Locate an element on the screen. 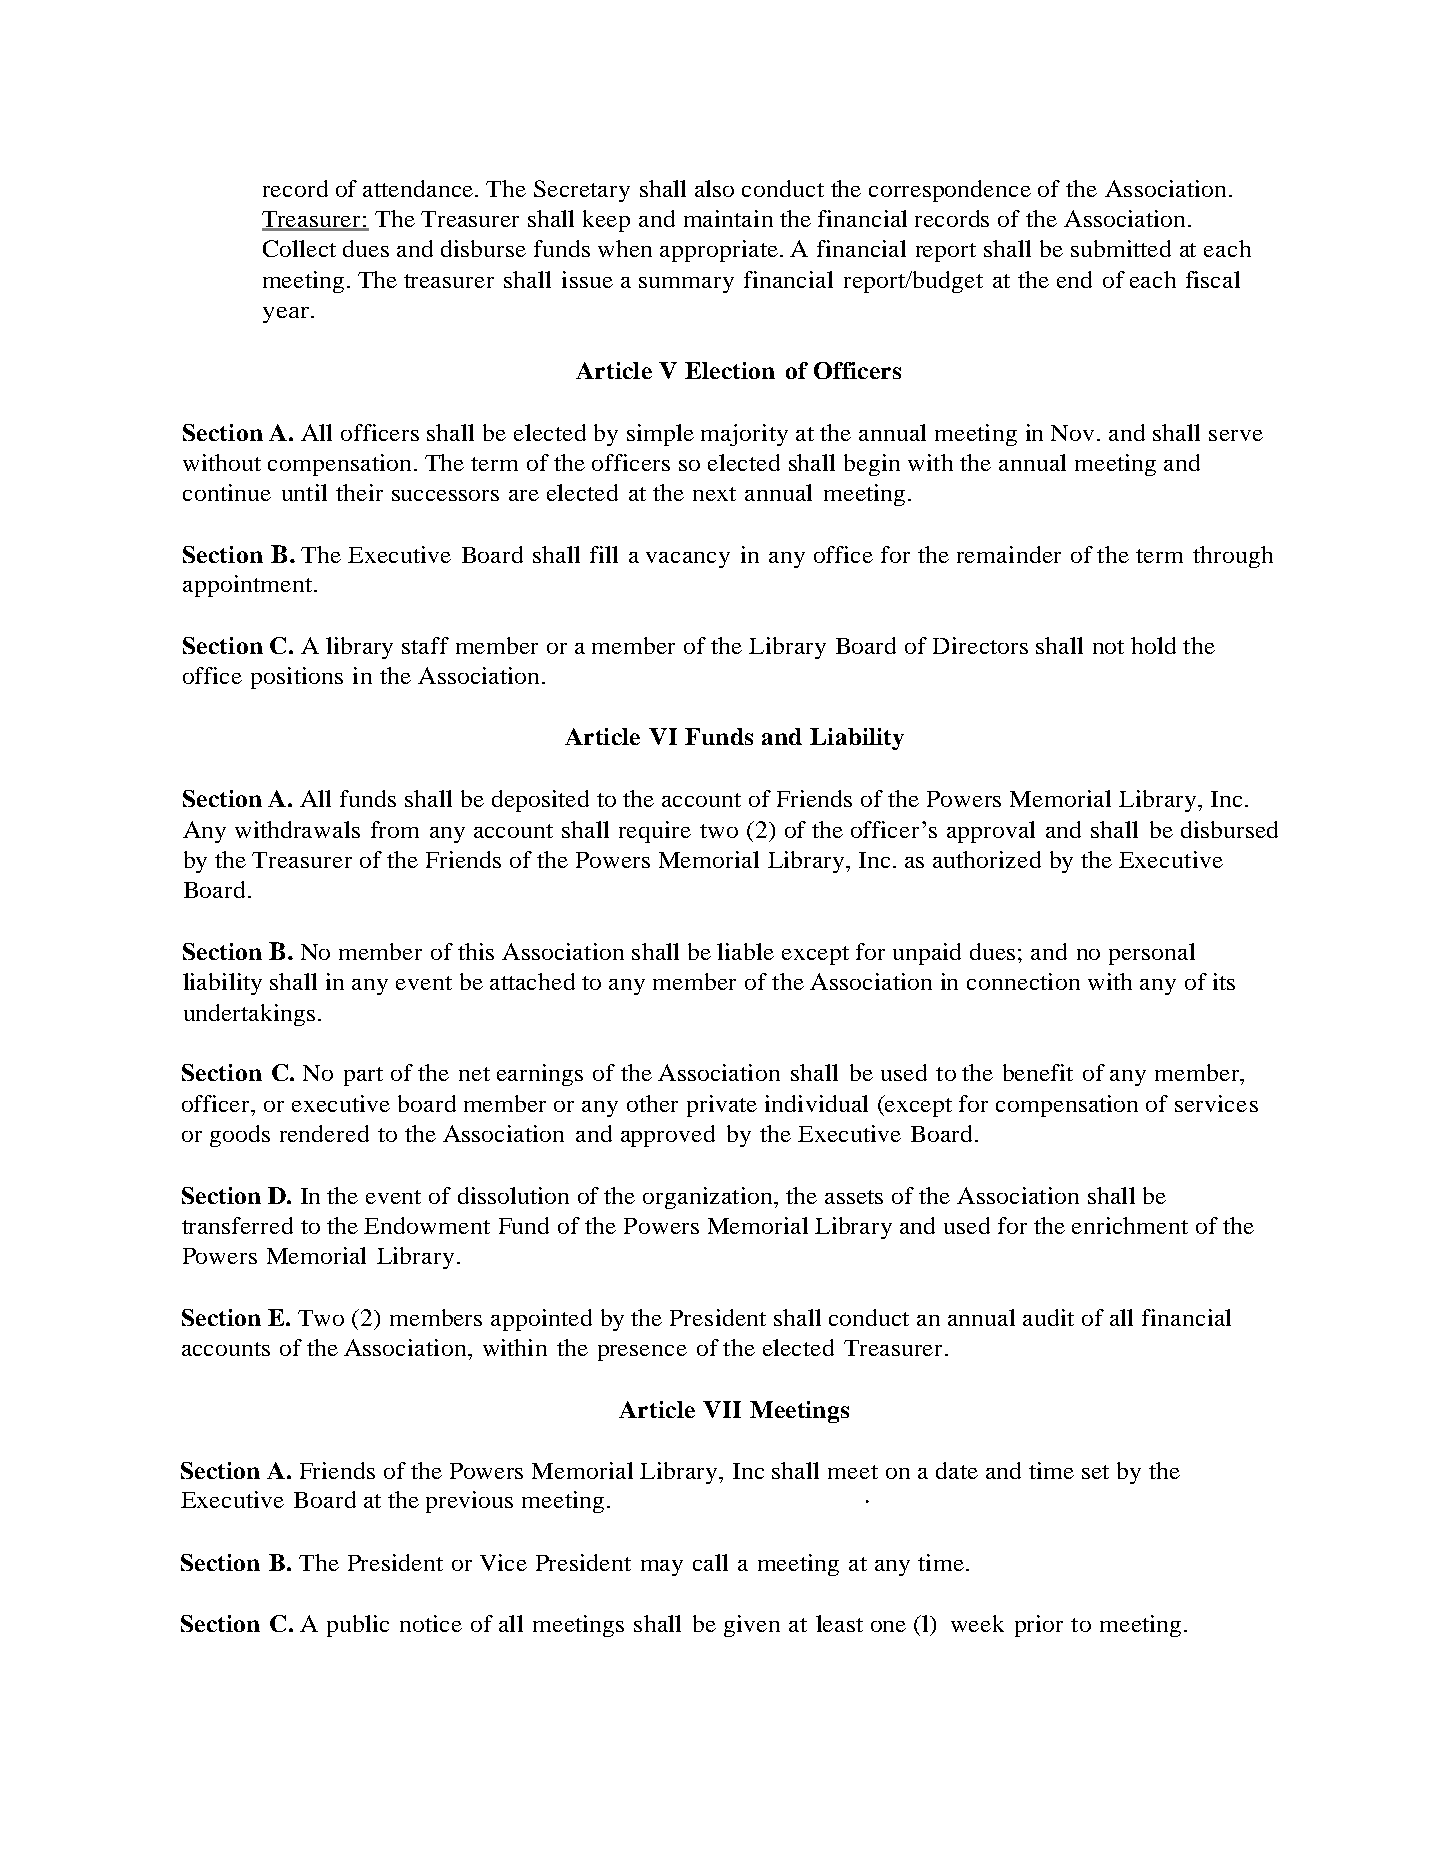 The width and height of the screenshot is (1440, 1864). submitted is located at coordinates (1121, 248).
